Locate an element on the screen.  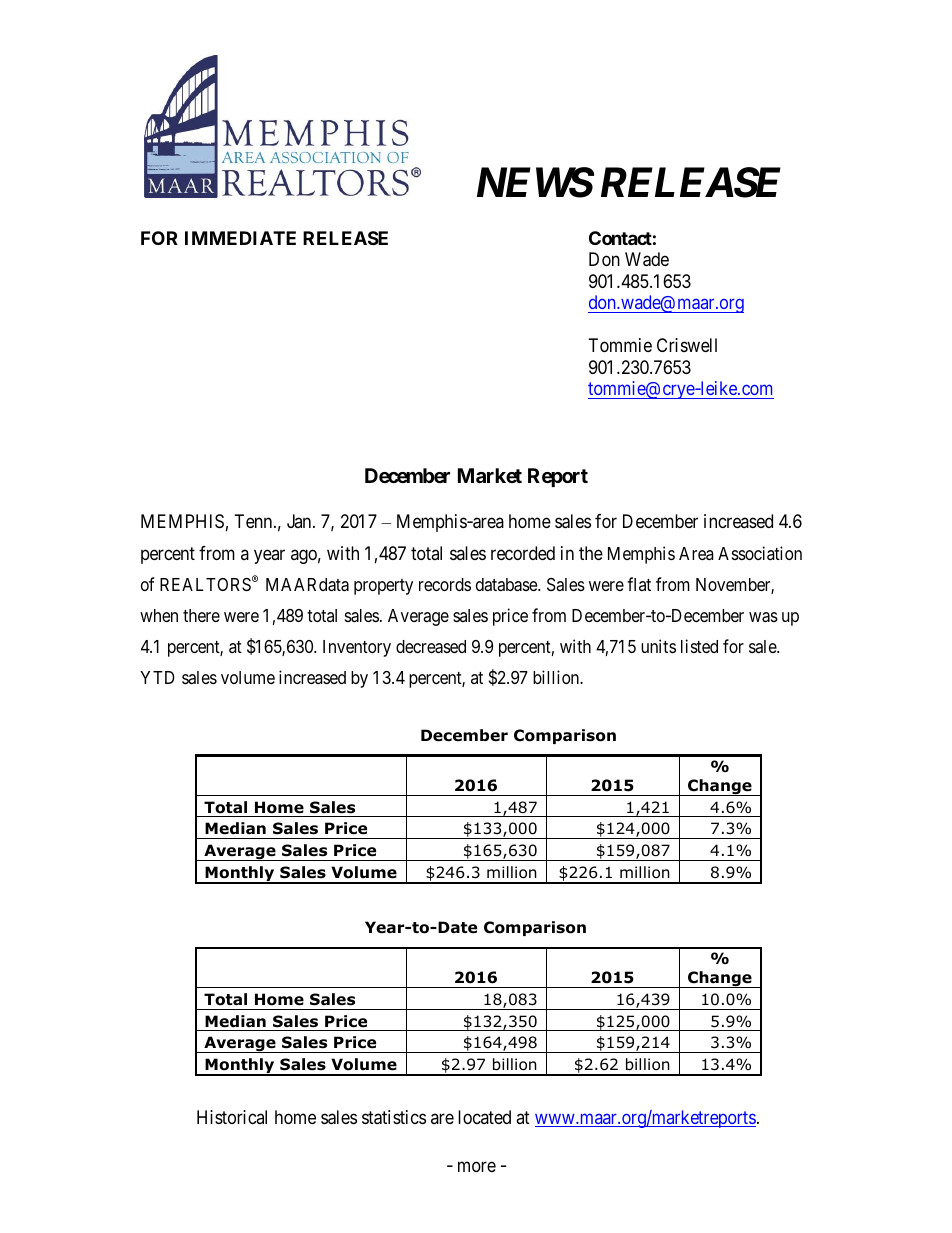
recorded is located at coordinates (523, 553).
